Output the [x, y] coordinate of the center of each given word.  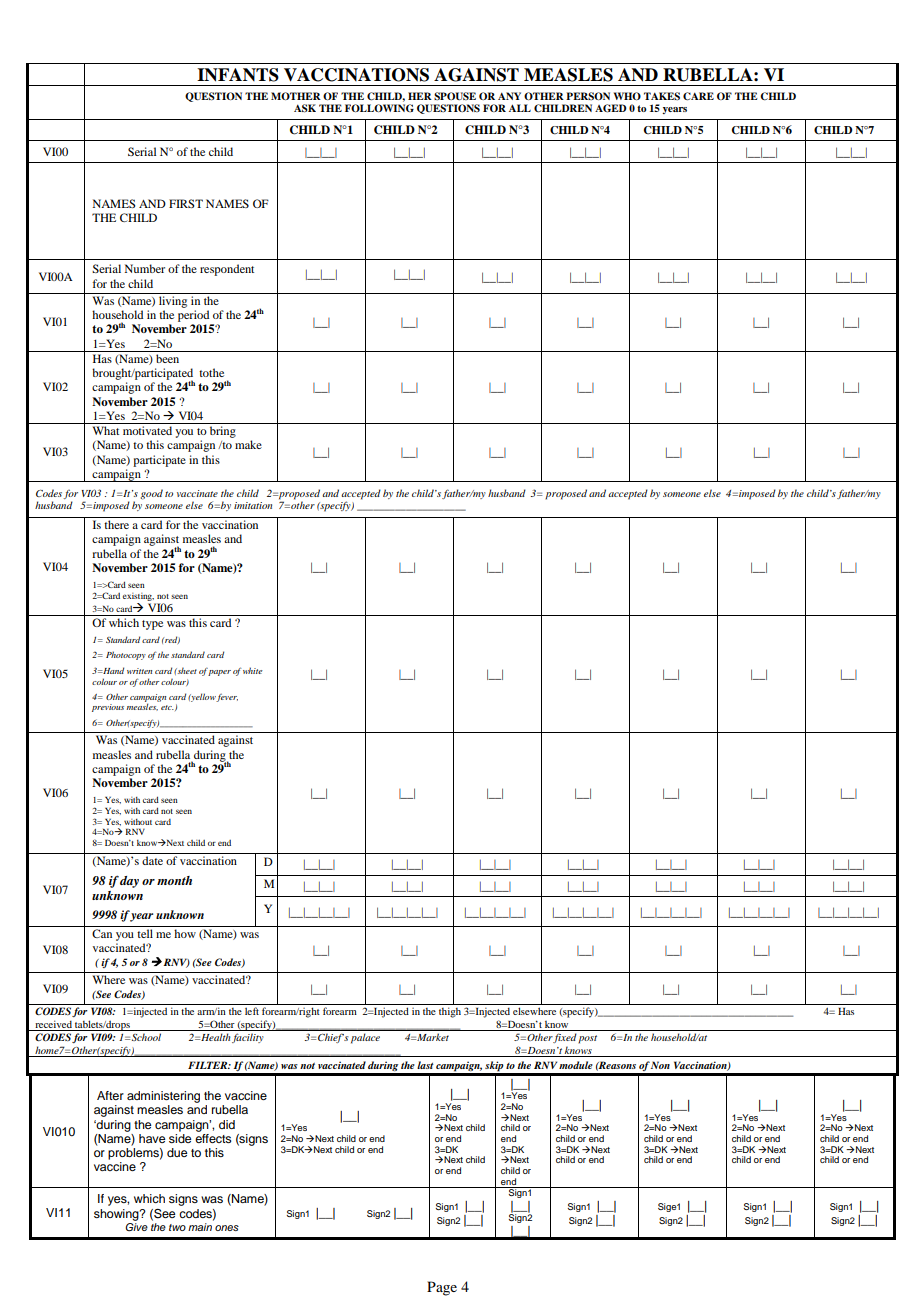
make [248, 444]
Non [660, 1065]
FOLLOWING [379, 108]
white [253, 670]
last [425, 1065]
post [587, 1039]
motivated [147, 430]
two [177, 1227]
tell [145, 933]
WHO [627, 96]
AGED [611, 108]
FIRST [186, 203]
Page [442, 1288]
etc [167, 707]
